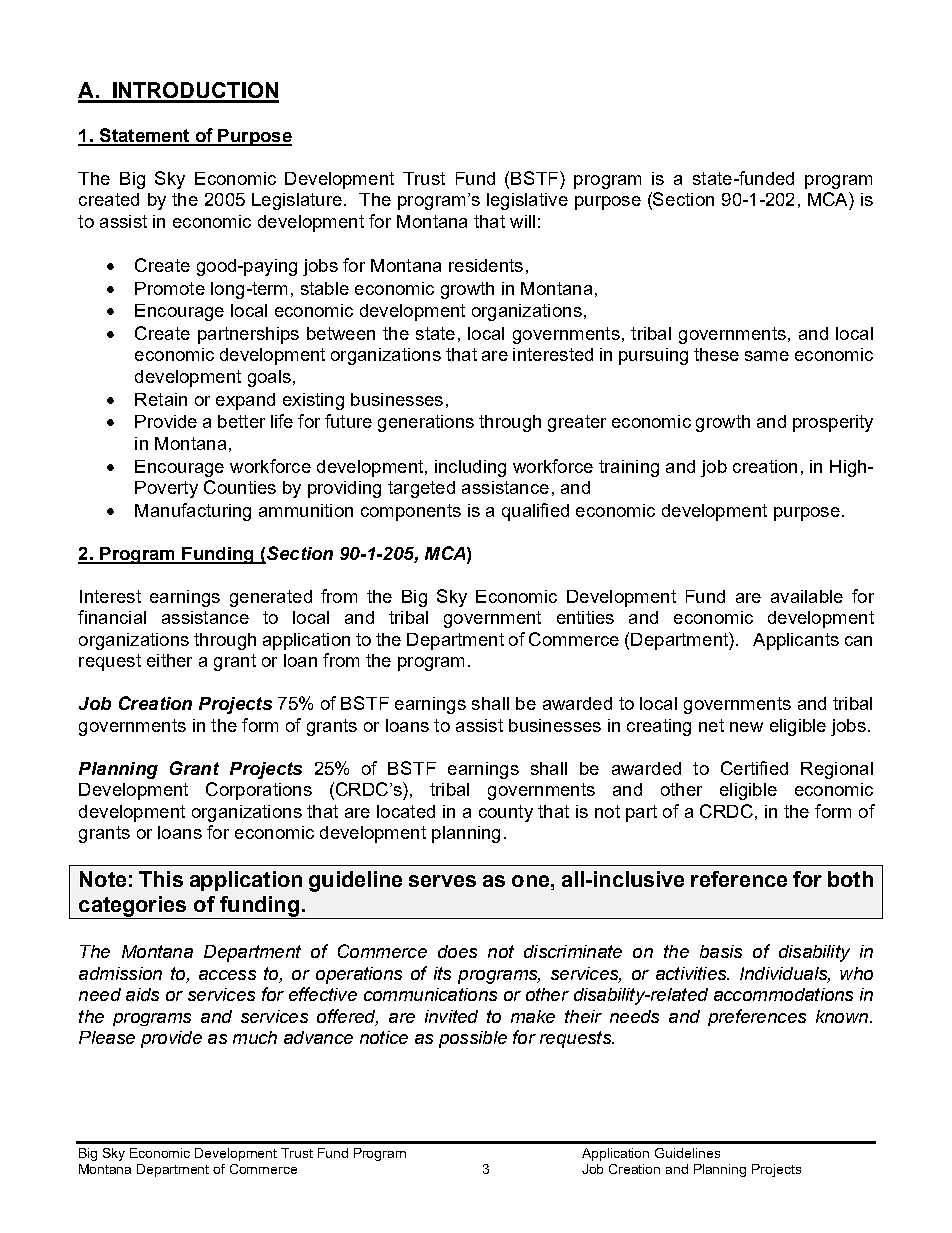  What do you see at coordinates (451, 1016) in the image?
I see `invited` at bounding box center [451, 1016].
